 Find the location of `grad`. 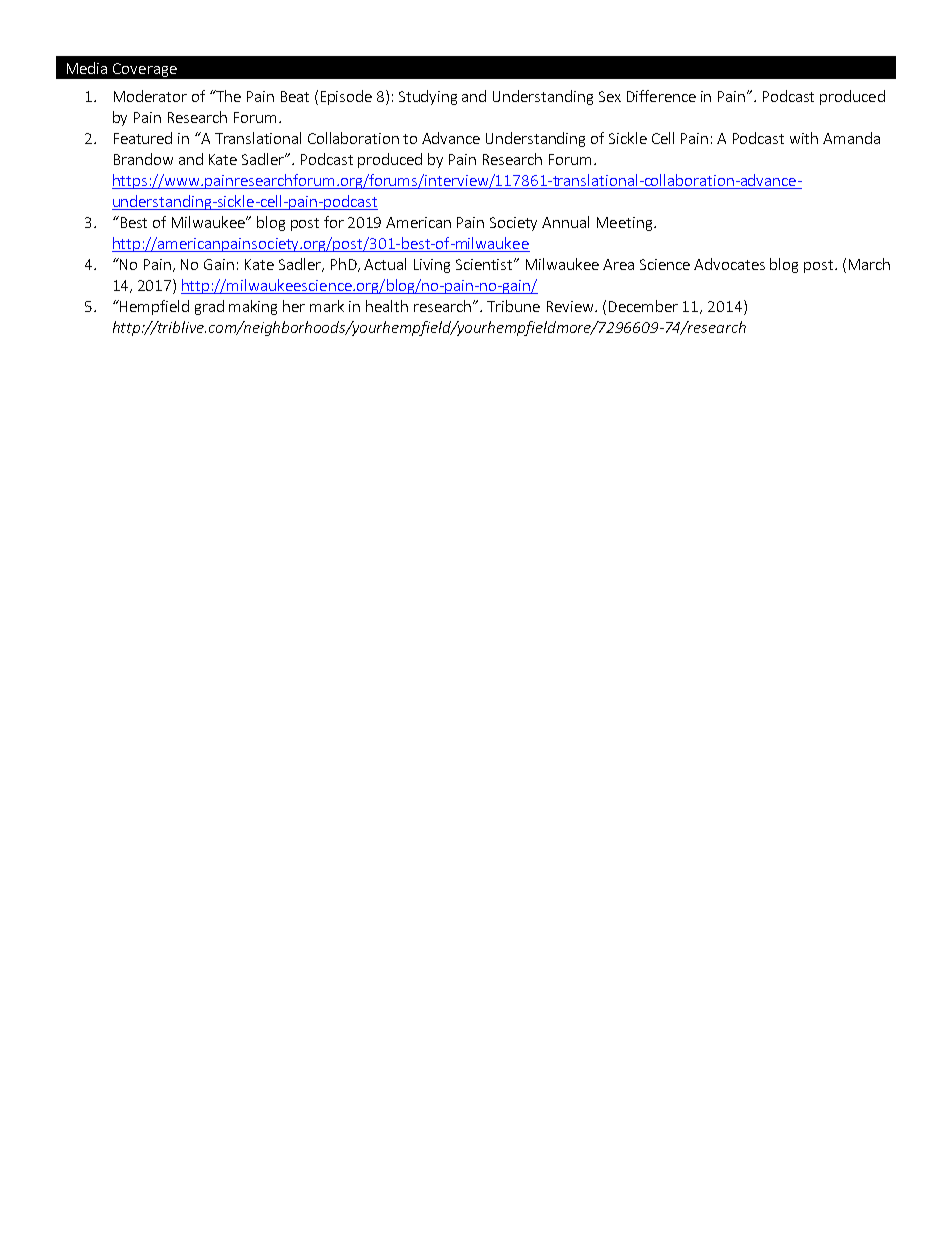

grad is located at coordinates (209, 307).
